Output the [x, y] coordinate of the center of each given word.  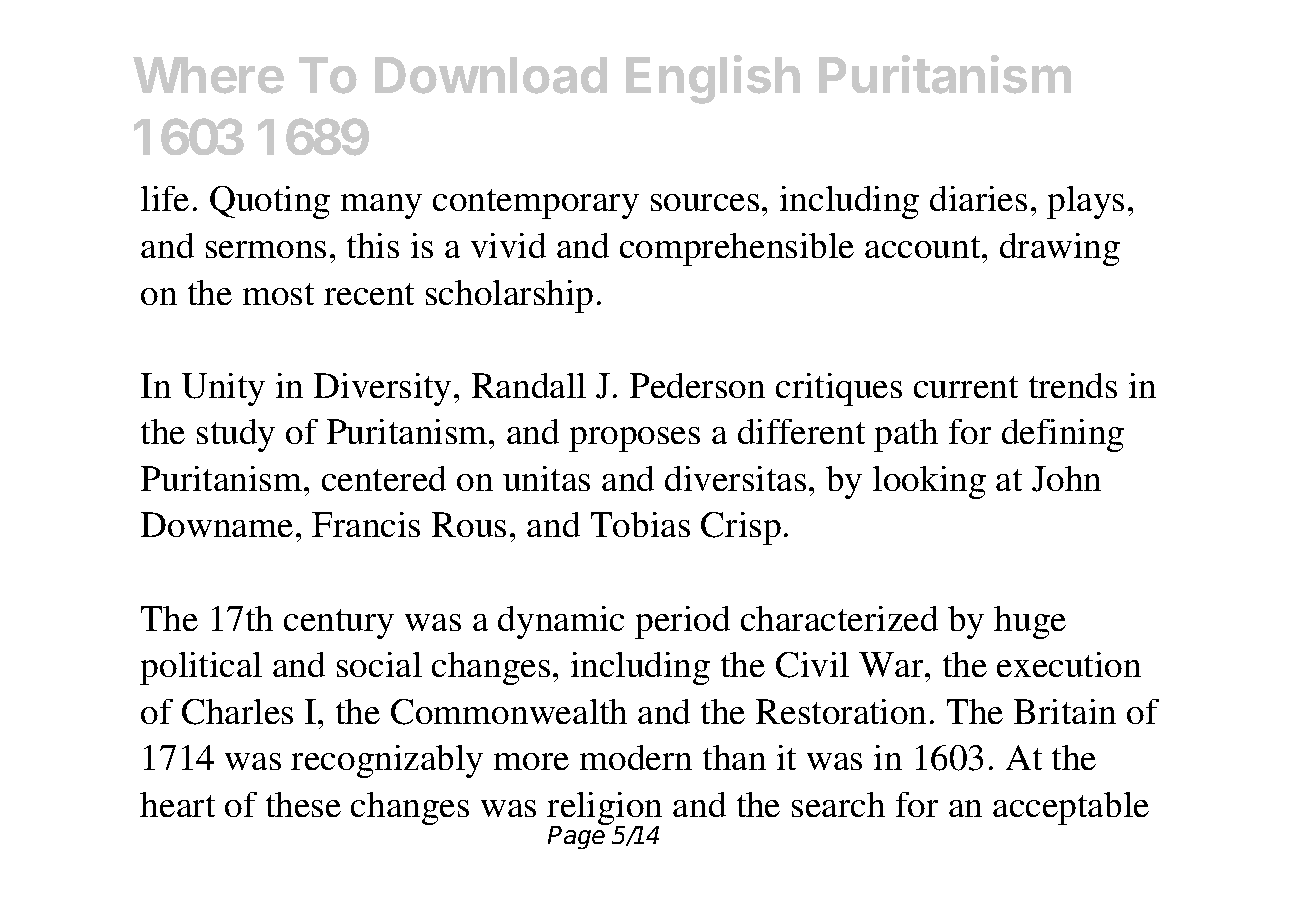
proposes [634, 439]
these [303, 804]
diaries [978, 198]
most [278, 294]
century [339, 624]
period [682, 622]
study [236, 435]
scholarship [509, 296]
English [713, 79]
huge [1030, 622]
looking [929, 482]
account [924, 247]
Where [208, 75]
